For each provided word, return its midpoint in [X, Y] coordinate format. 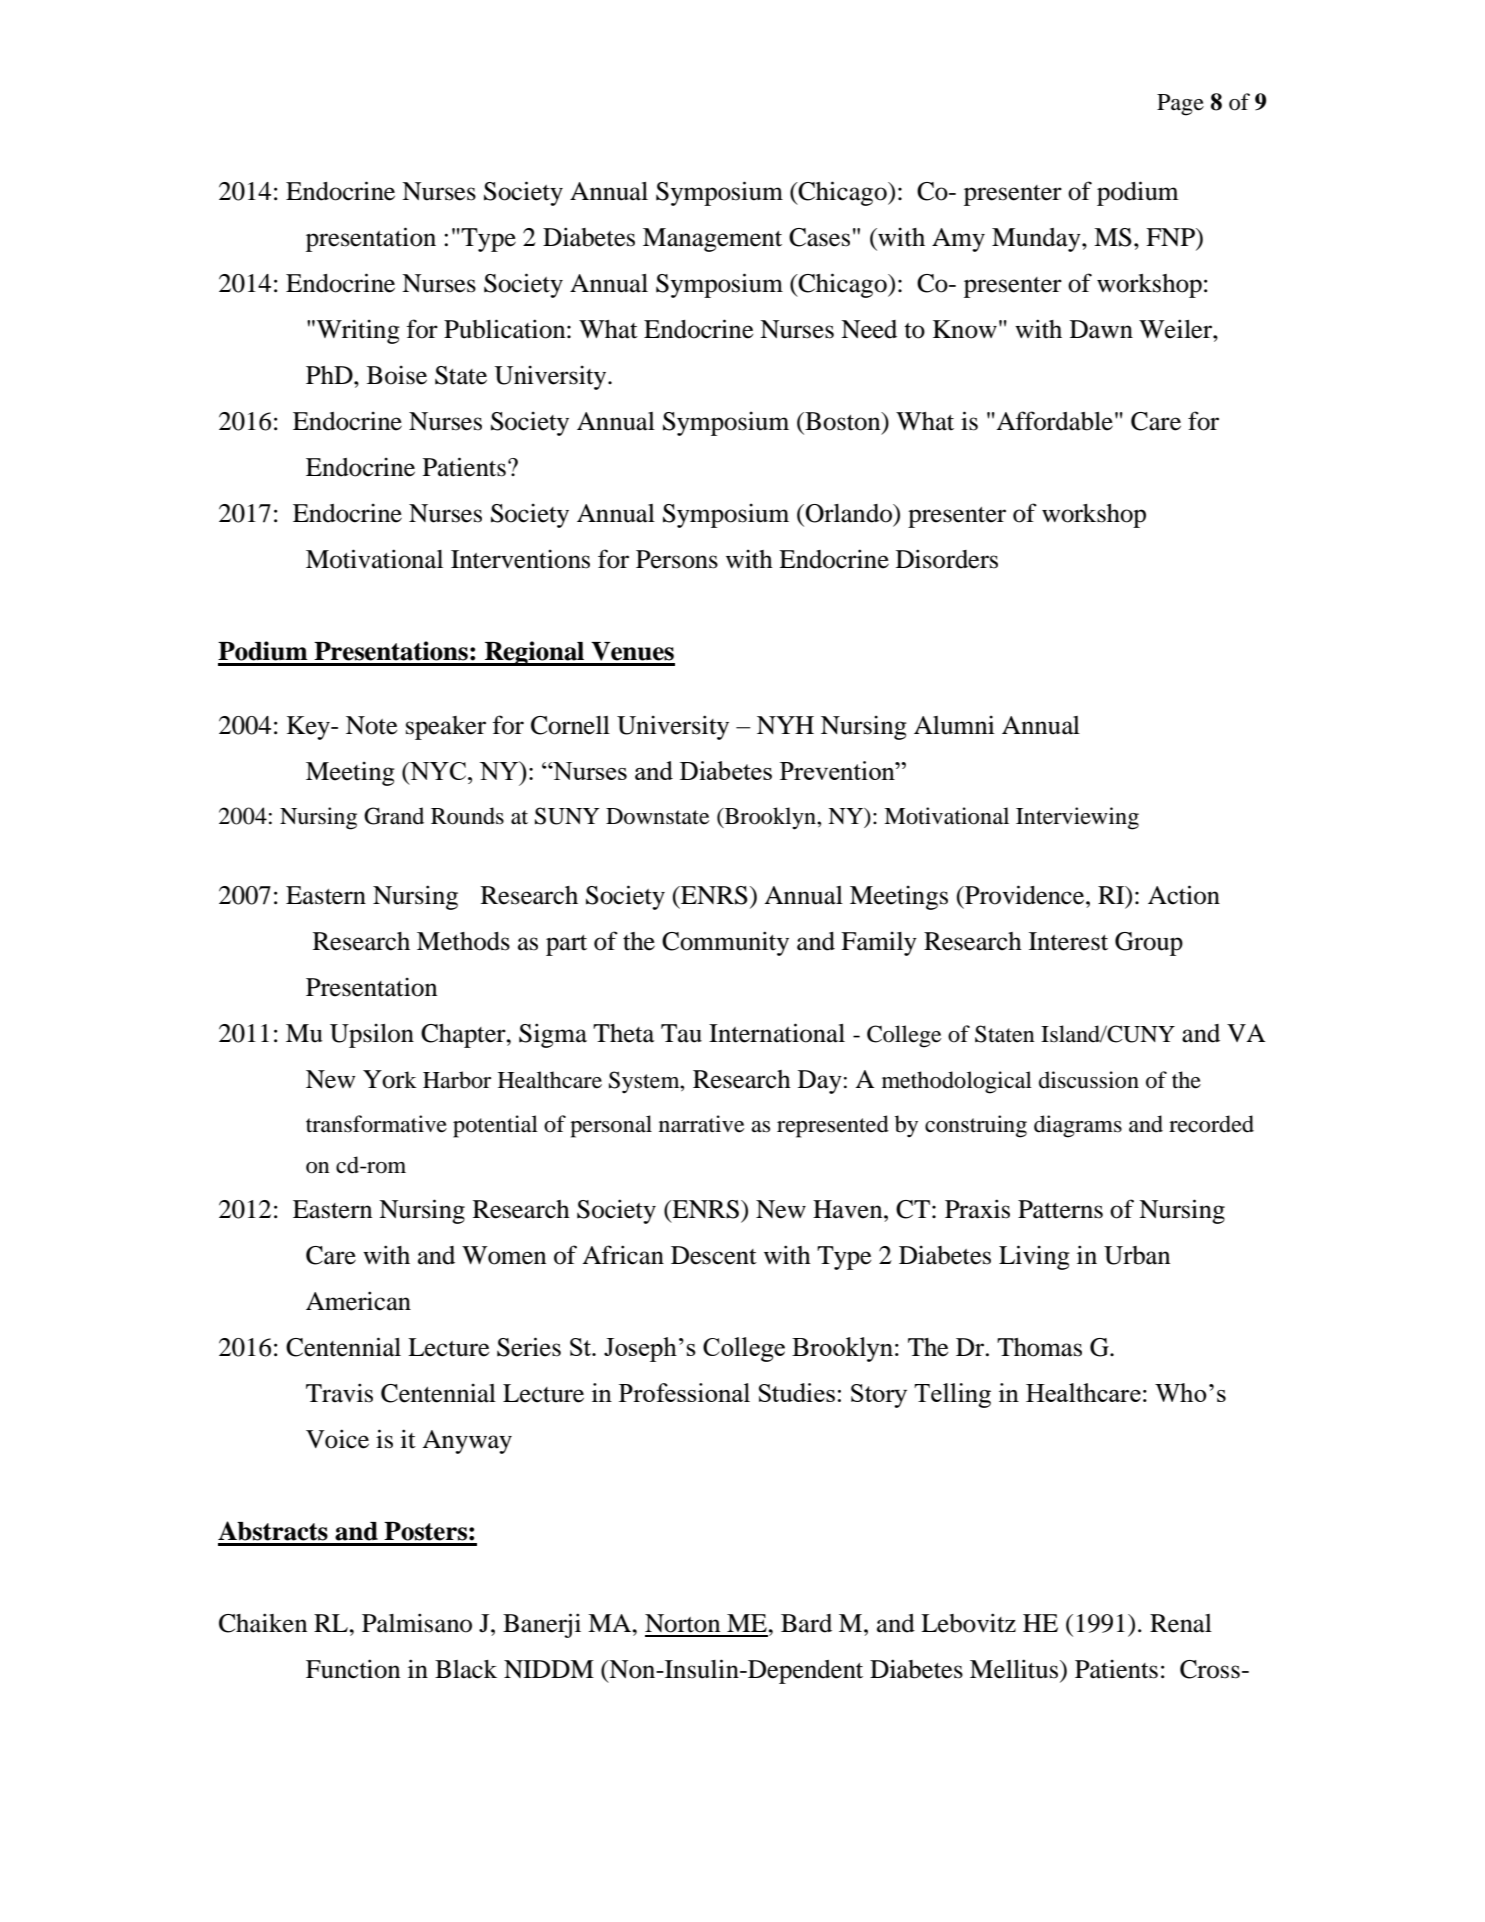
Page [1180, 105]
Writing [358, 331]
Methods [463, 941]
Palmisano [417, 1623]
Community [725, 943]
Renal [1181, 1623]
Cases [819, 237]
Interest [1068, 941]
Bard [806, 1623]
